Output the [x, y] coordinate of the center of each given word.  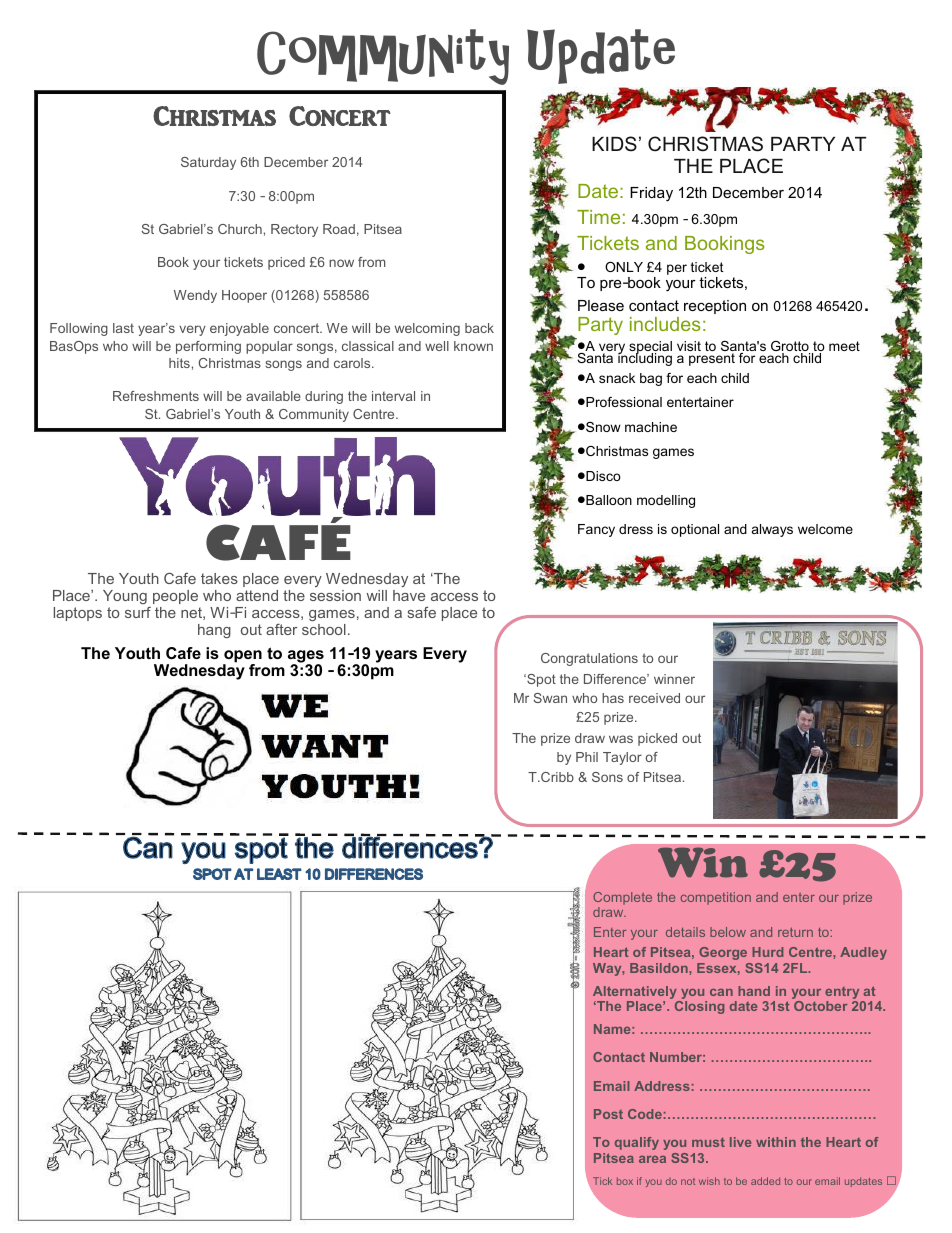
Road [339, 229]
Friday [651, 194]
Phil [587, 757]
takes [219, 578]
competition [716, 898]
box [625, 1181]
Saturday [208, 163]
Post [608, 1114]
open [242, 657]
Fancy [596, 530]
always [772, 530]
